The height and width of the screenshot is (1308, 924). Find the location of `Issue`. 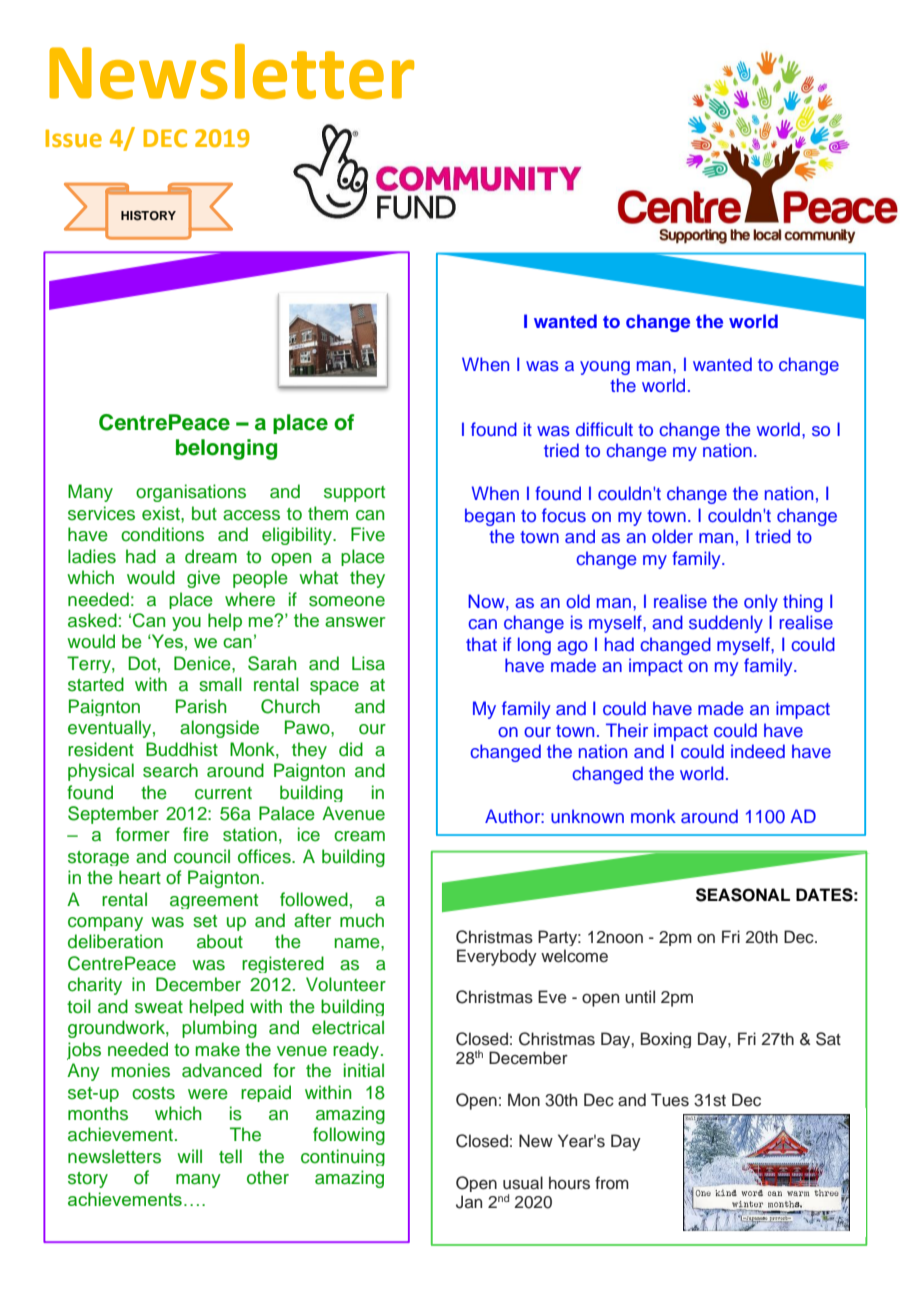

Issue is located at coordinates (74, 138).
